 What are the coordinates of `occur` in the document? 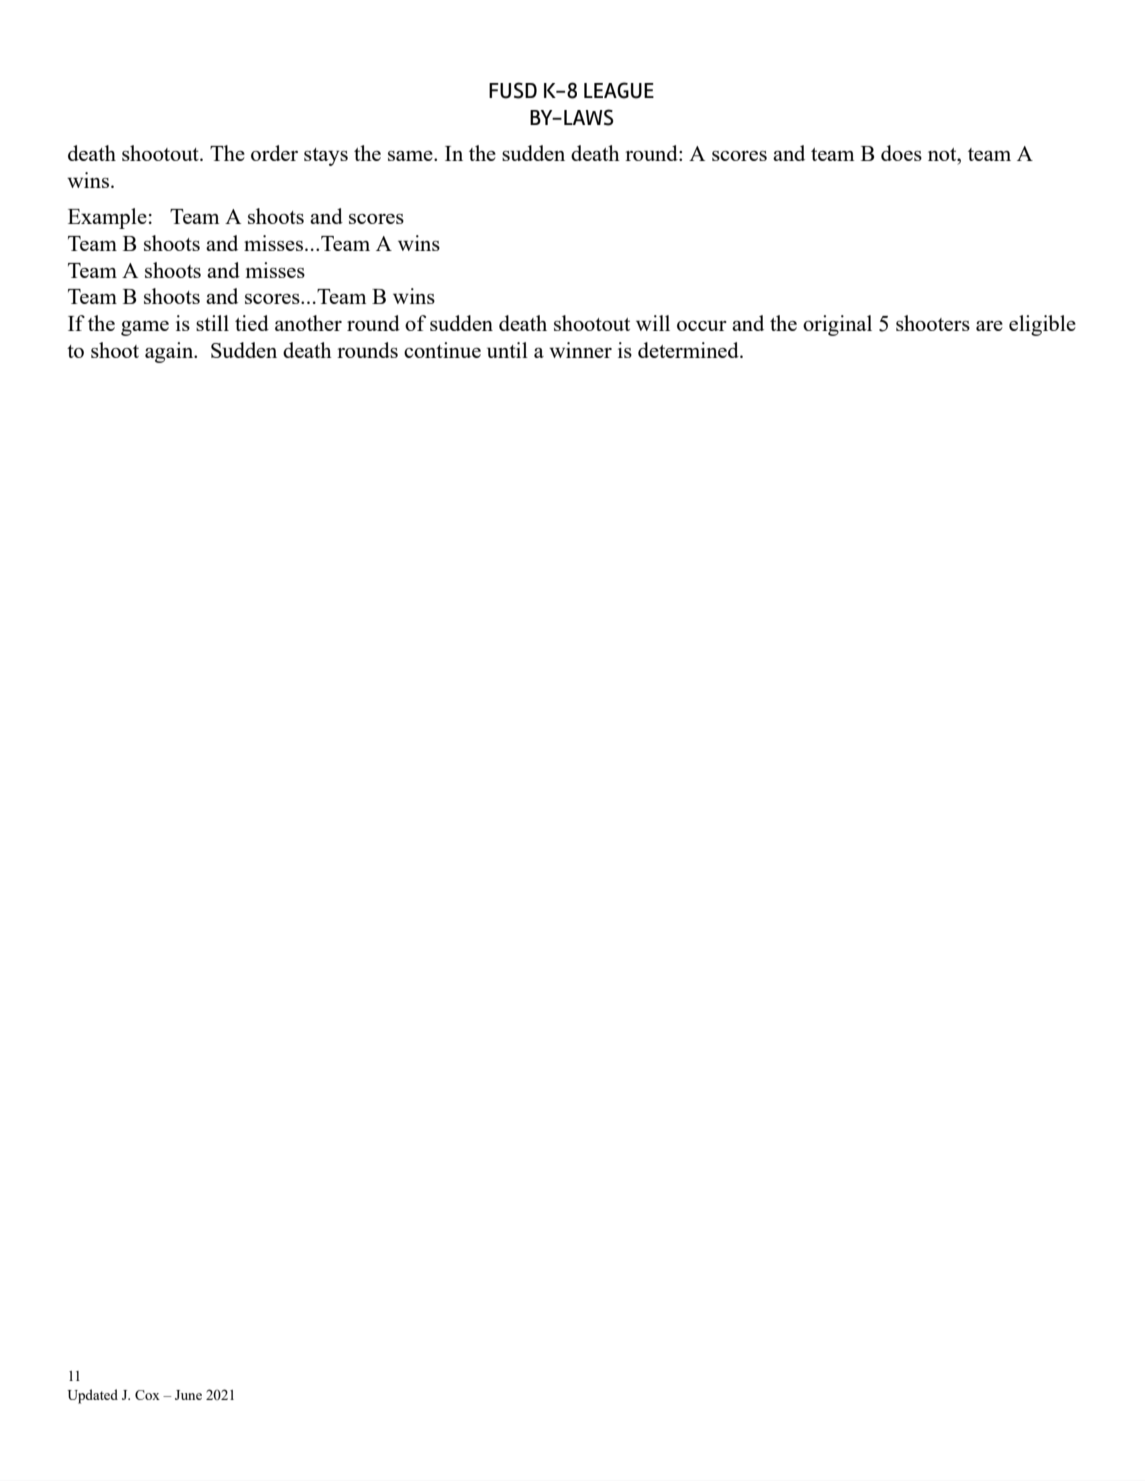 It's located at (702, 325).
